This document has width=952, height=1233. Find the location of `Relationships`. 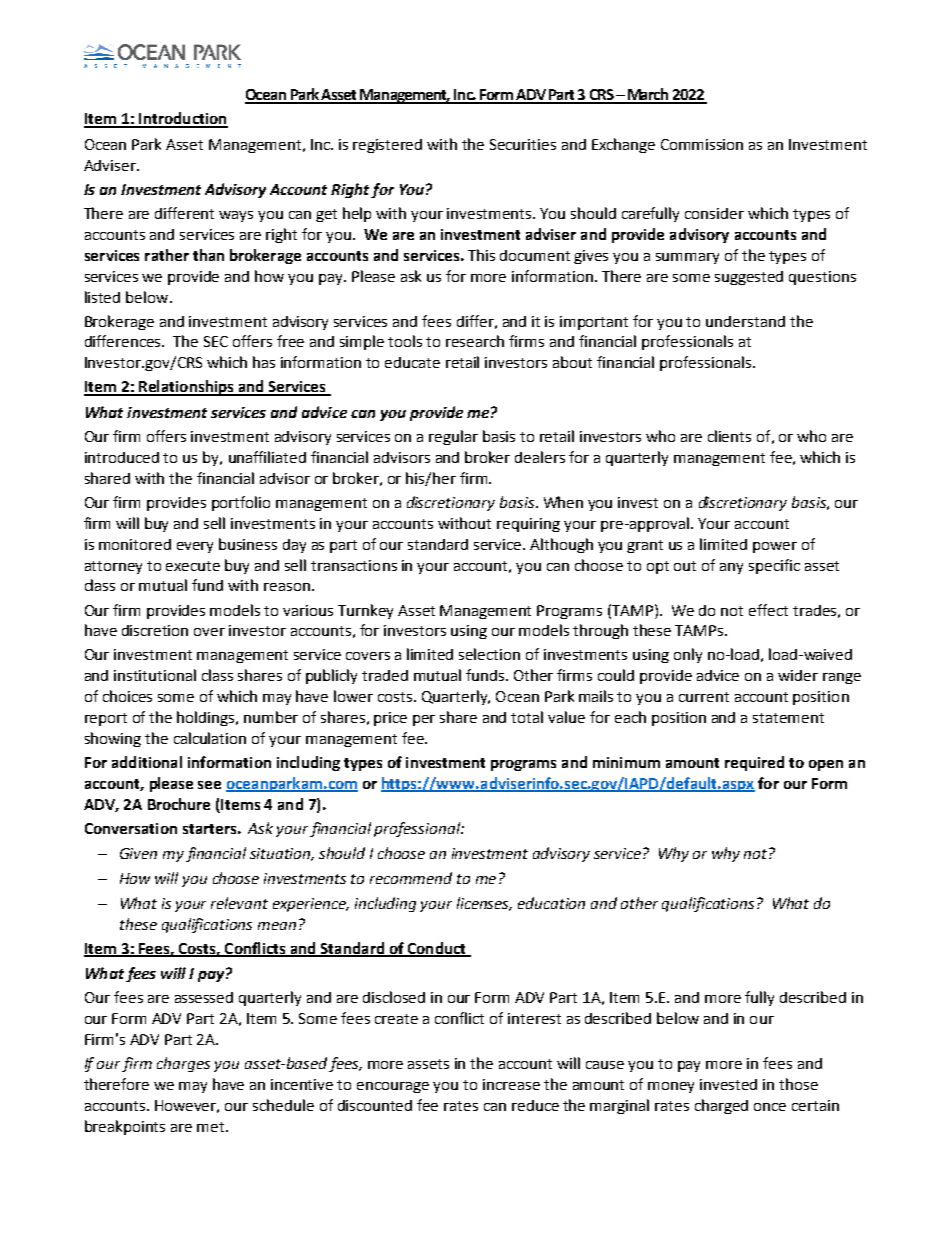

Relationships is located at coordinates (186, 388).
